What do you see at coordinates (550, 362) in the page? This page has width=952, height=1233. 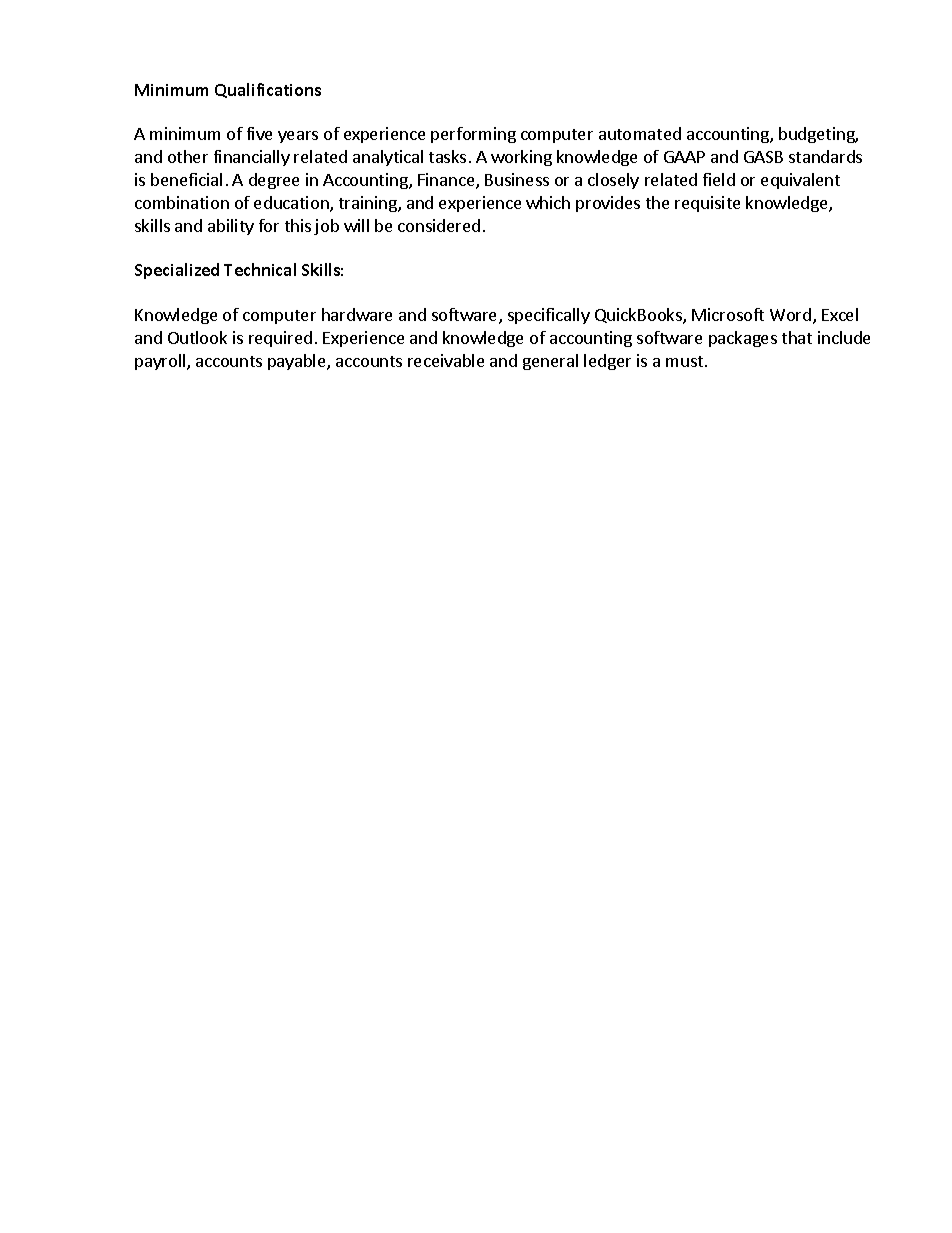 I see `general` at bounding box center [550, 362].
